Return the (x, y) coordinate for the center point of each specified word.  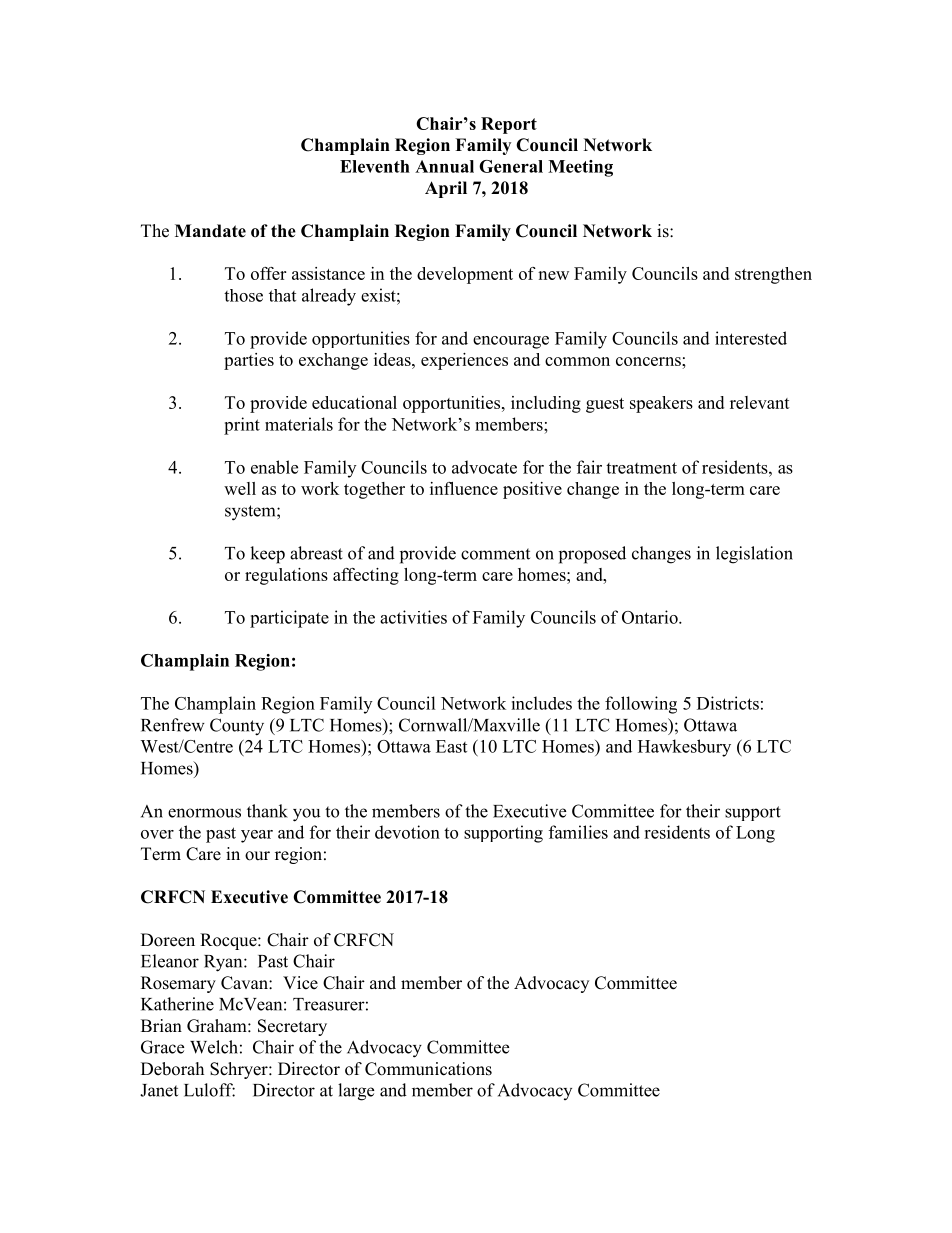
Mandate (210, 231)
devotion (407, 832)
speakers (661, 404)
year (257, 836)
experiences (464, 361)
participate (289, 619)
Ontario (651, 617)
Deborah (172, 1069)
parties (249, 361)
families (578, 832)
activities (413, 617)
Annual (444, 166)
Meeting (580, 168)
